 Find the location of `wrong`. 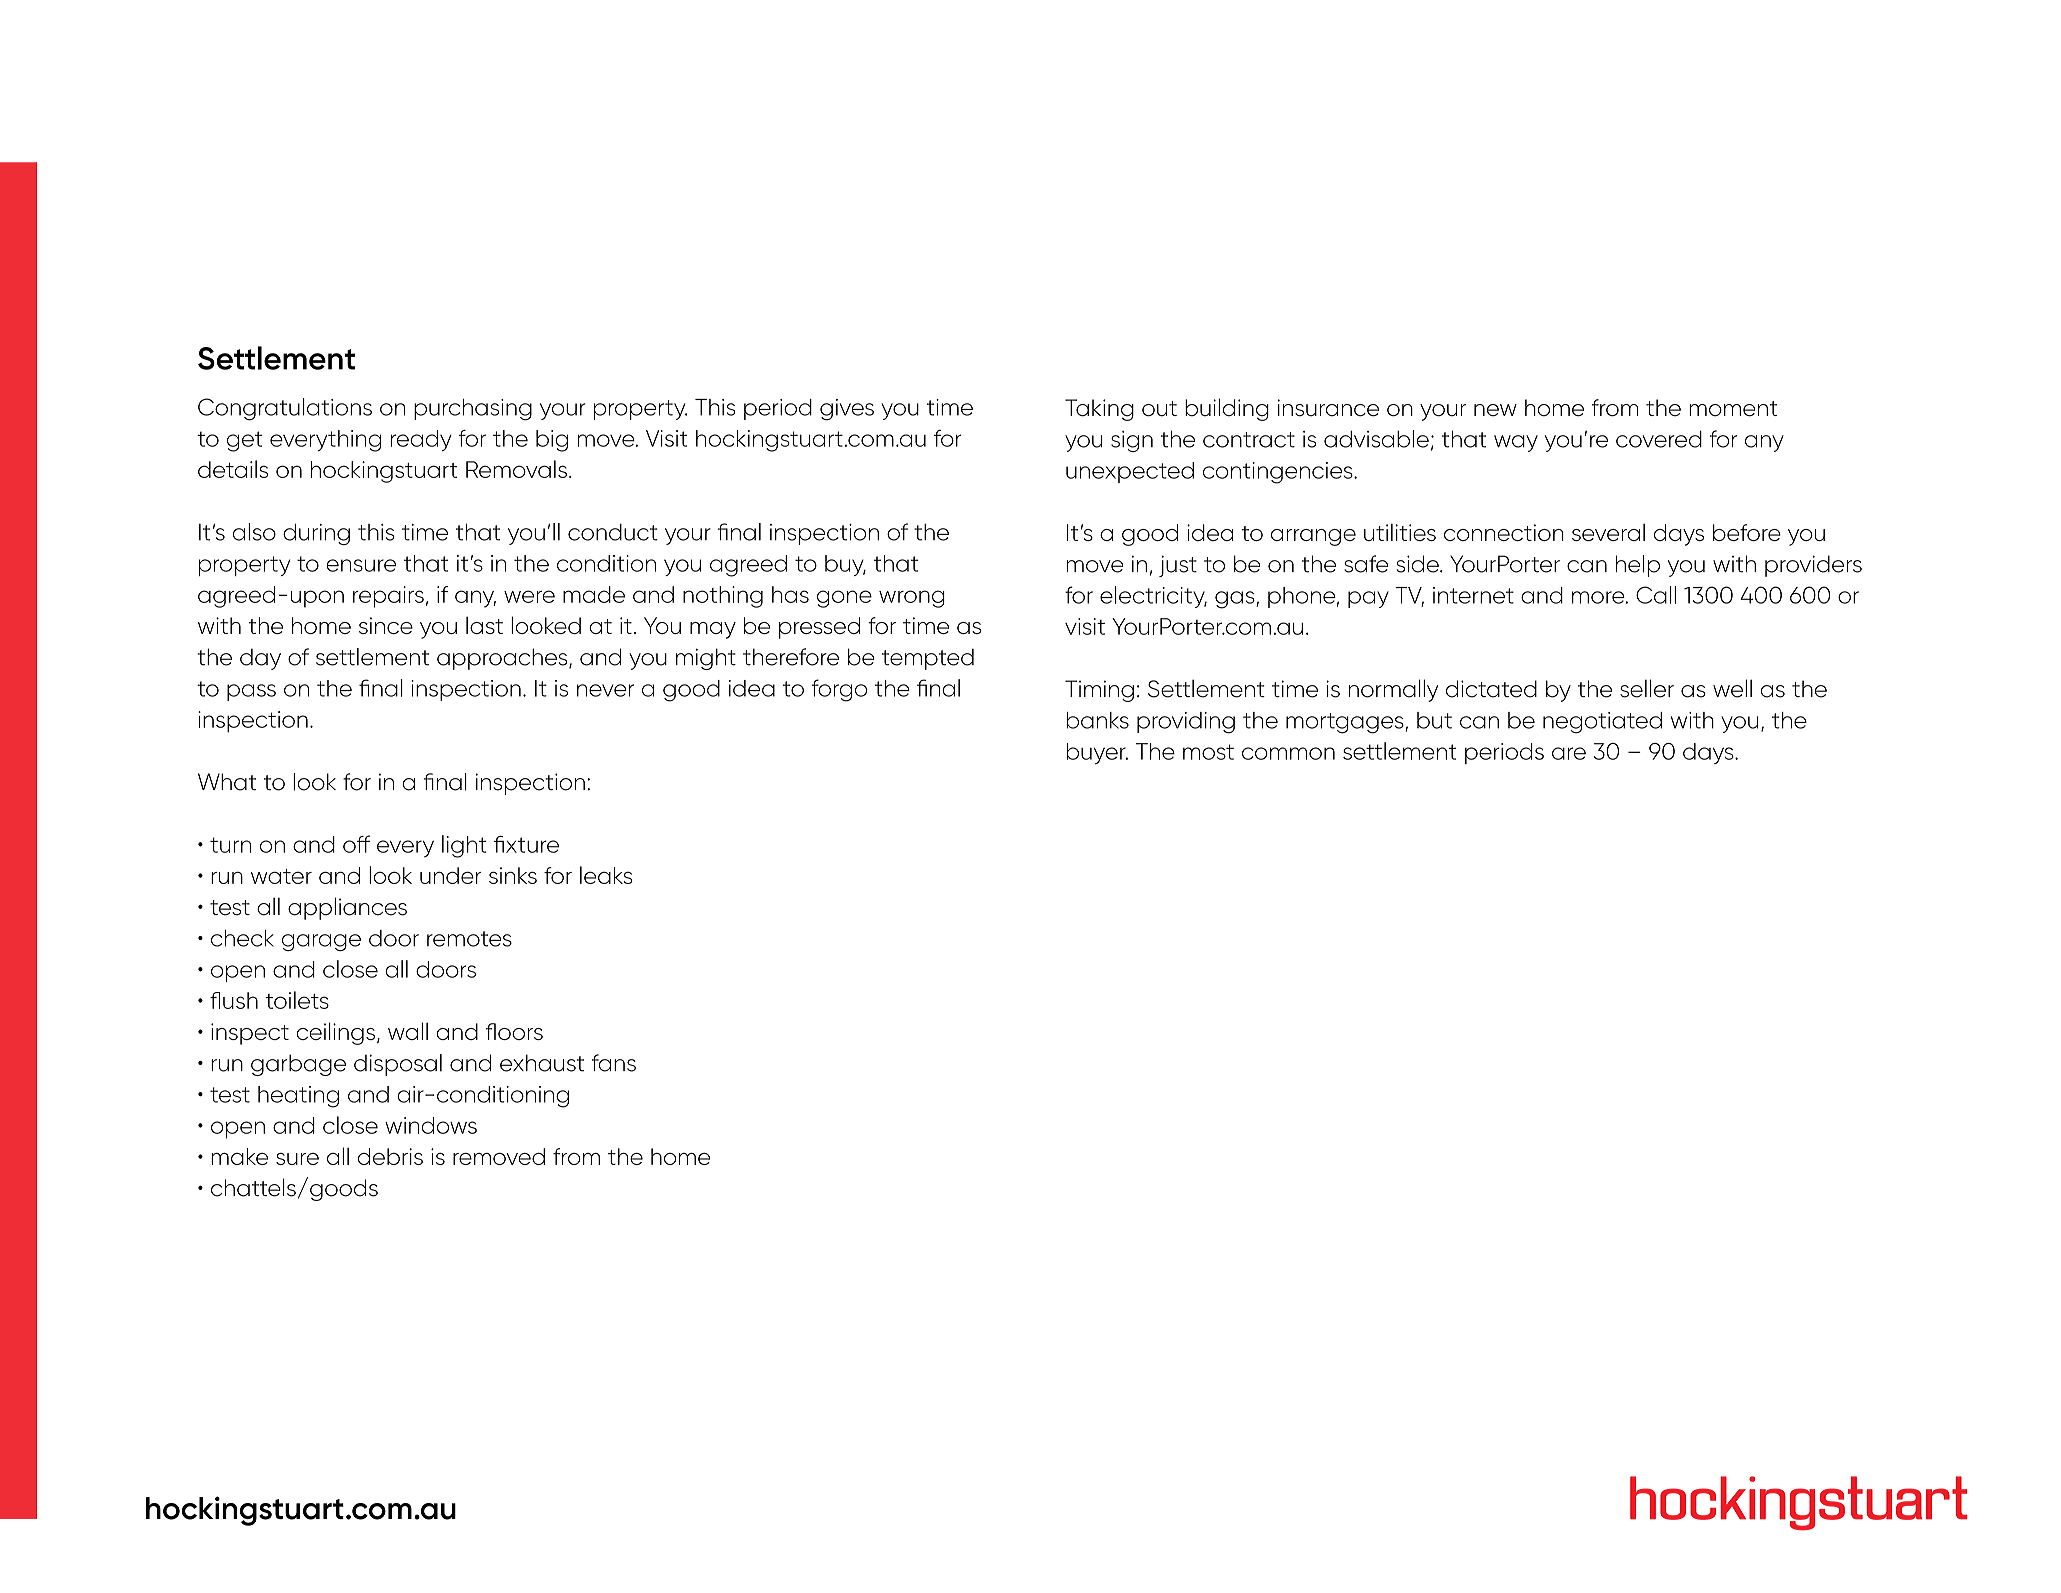

wrong is located at coordinates (912, 599).
